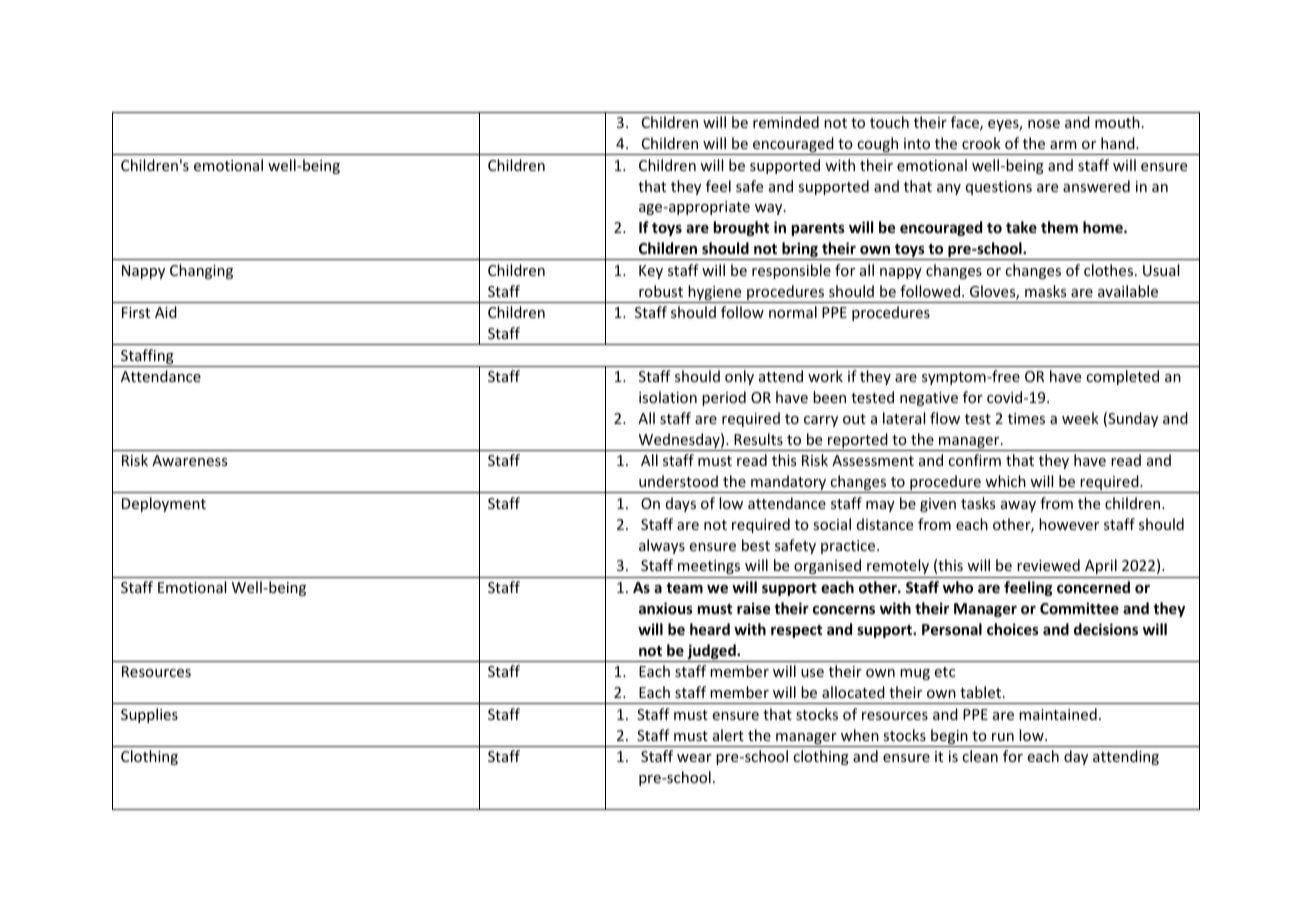 This screenshot has width=1308, height=924. I want to click on Changing, so click(201, 271).
